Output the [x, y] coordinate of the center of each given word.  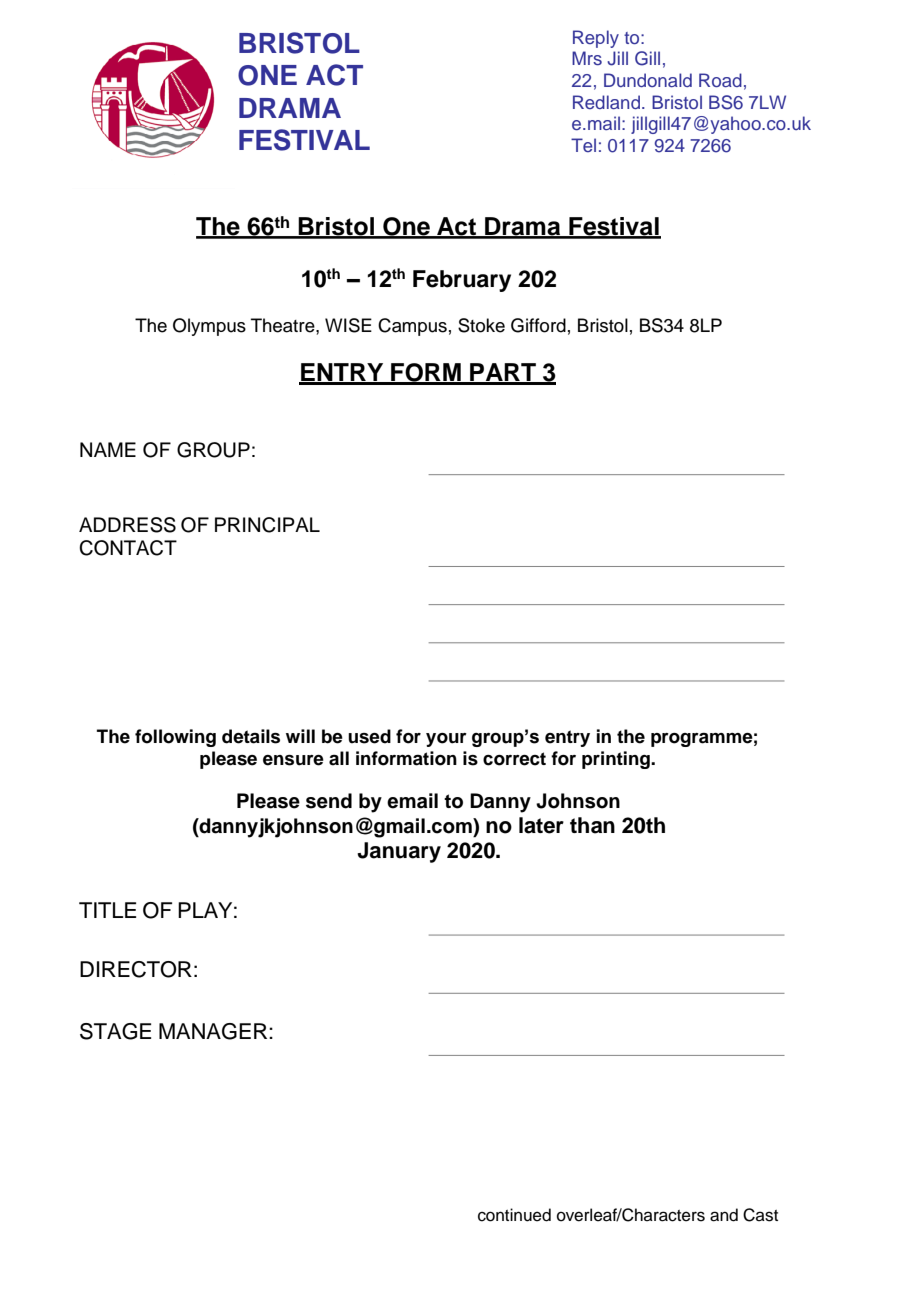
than [592, 825]
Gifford [538, 325]
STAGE [115, 1031]
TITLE [107, 910]
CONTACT [128, 548]
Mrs [587, 58]
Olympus [209, 327]
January [399, 852]
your [446, 740]
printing [617, 760]
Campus [412, 327]
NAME [108, 449]
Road [720, 80]
